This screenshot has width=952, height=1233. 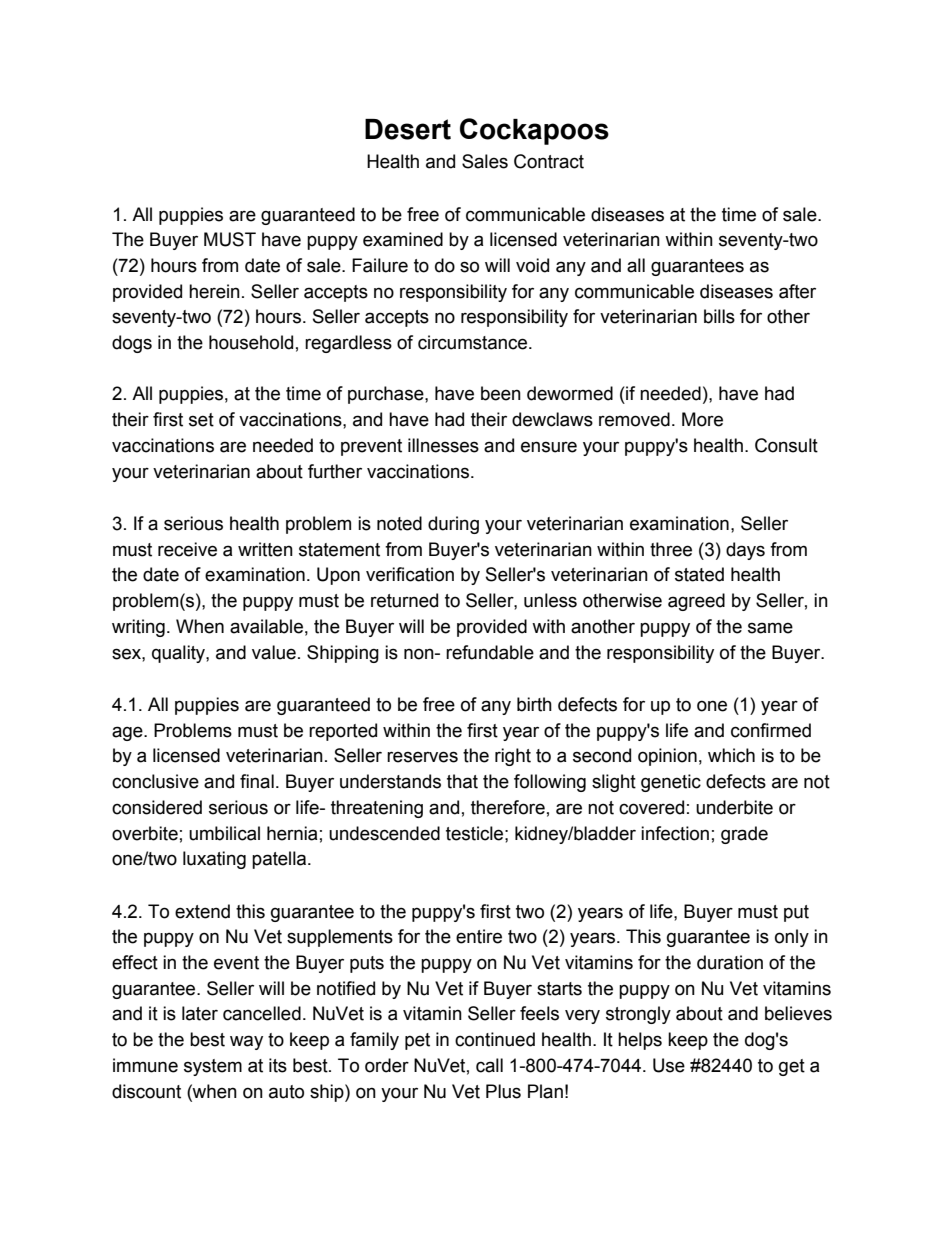 I want to click on More, so click(x=702, y=419).
